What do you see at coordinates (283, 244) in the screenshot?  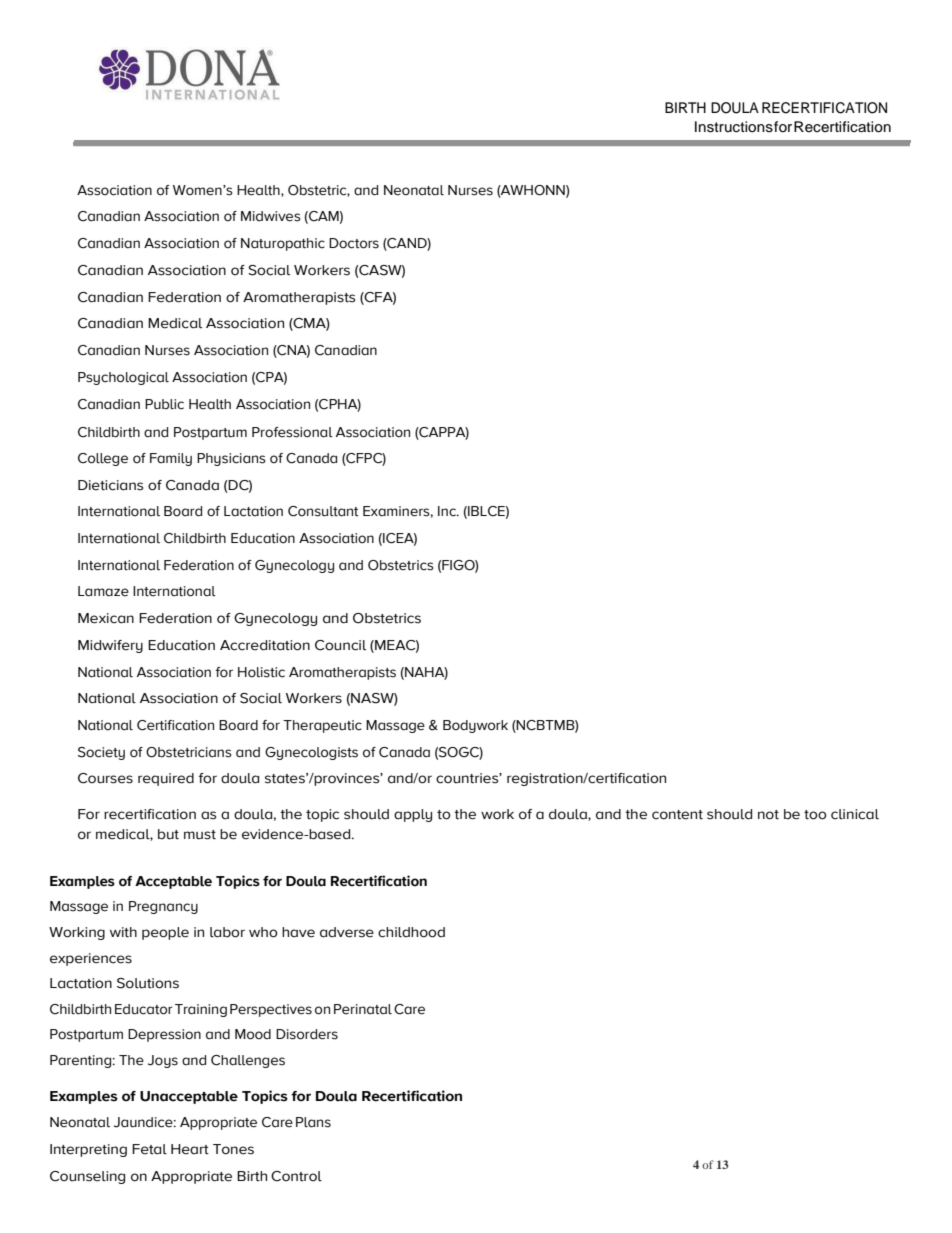 I see `Naturopathic` at bounding box center [283, 244].
